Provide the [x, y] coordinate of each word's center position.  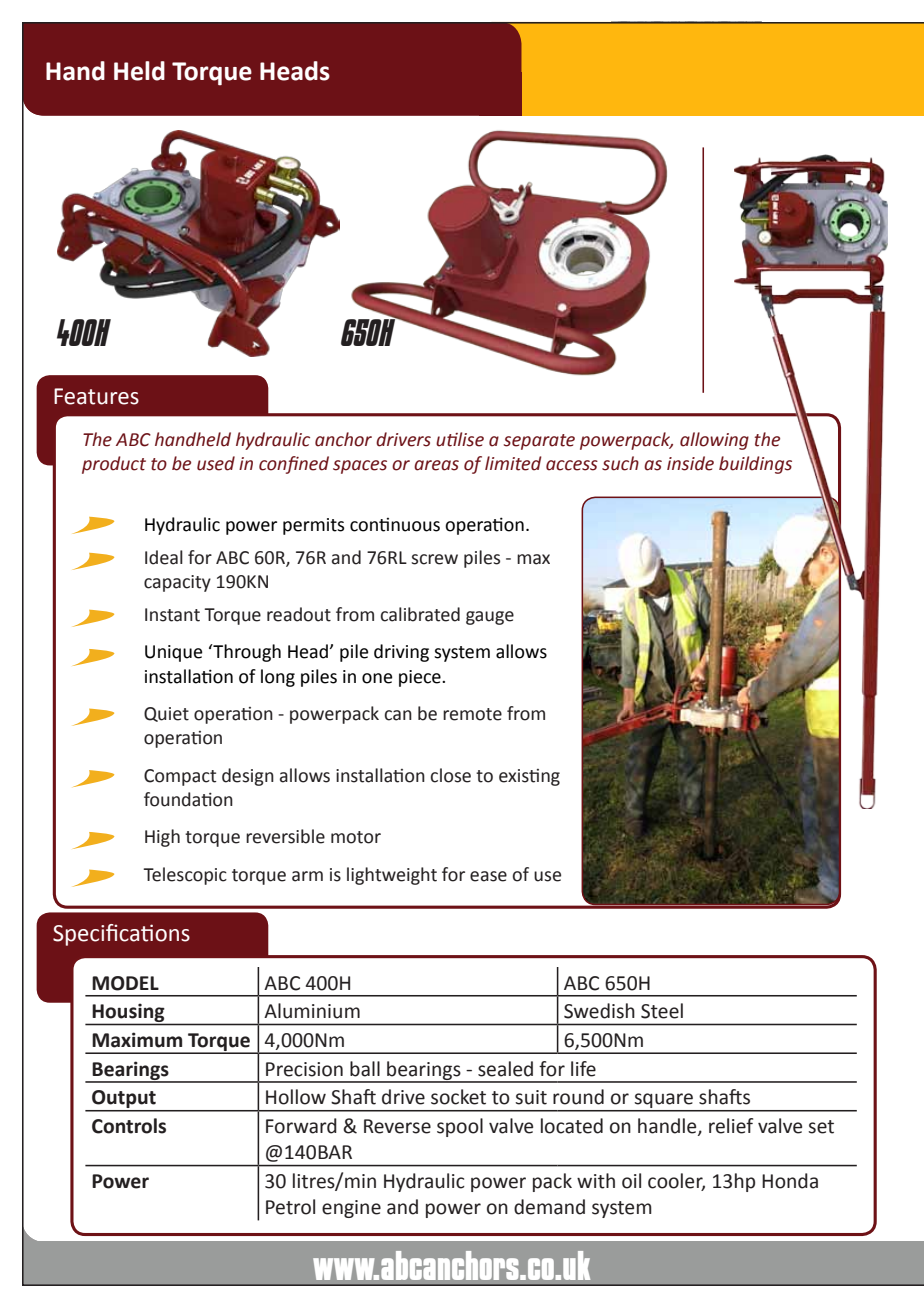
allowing [714, 441]
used [216, 463]
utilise [460, 439]
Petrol [290, 1207]
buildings [755, 465]
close [451, 775]
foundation [188, 799]
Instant [172, 615]
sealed [505, 1069]
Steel [662, 1011]
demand [549, 1207]
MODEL [125, 983]
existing [529, 777]
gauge [490, 618]
